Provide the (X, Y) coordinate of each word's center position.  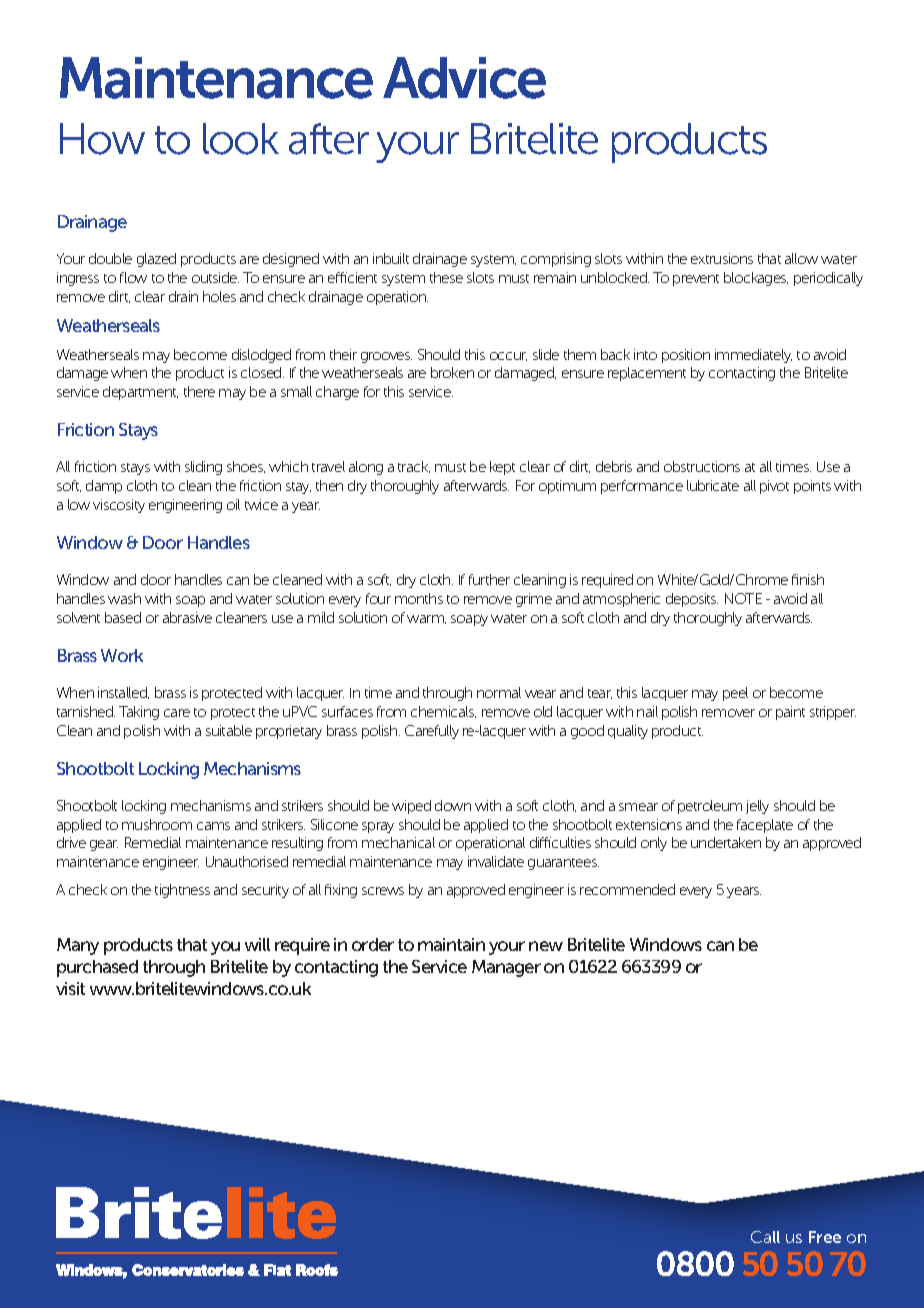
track (414, 467)
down (453, 805)
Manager (506, 968)
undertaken (726, 842)
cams (213, 826)
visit (70, 988)
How (102, 139)
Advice (464, 78)
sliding (203, 468)
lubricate (713, 485)
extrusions (722, 258)
